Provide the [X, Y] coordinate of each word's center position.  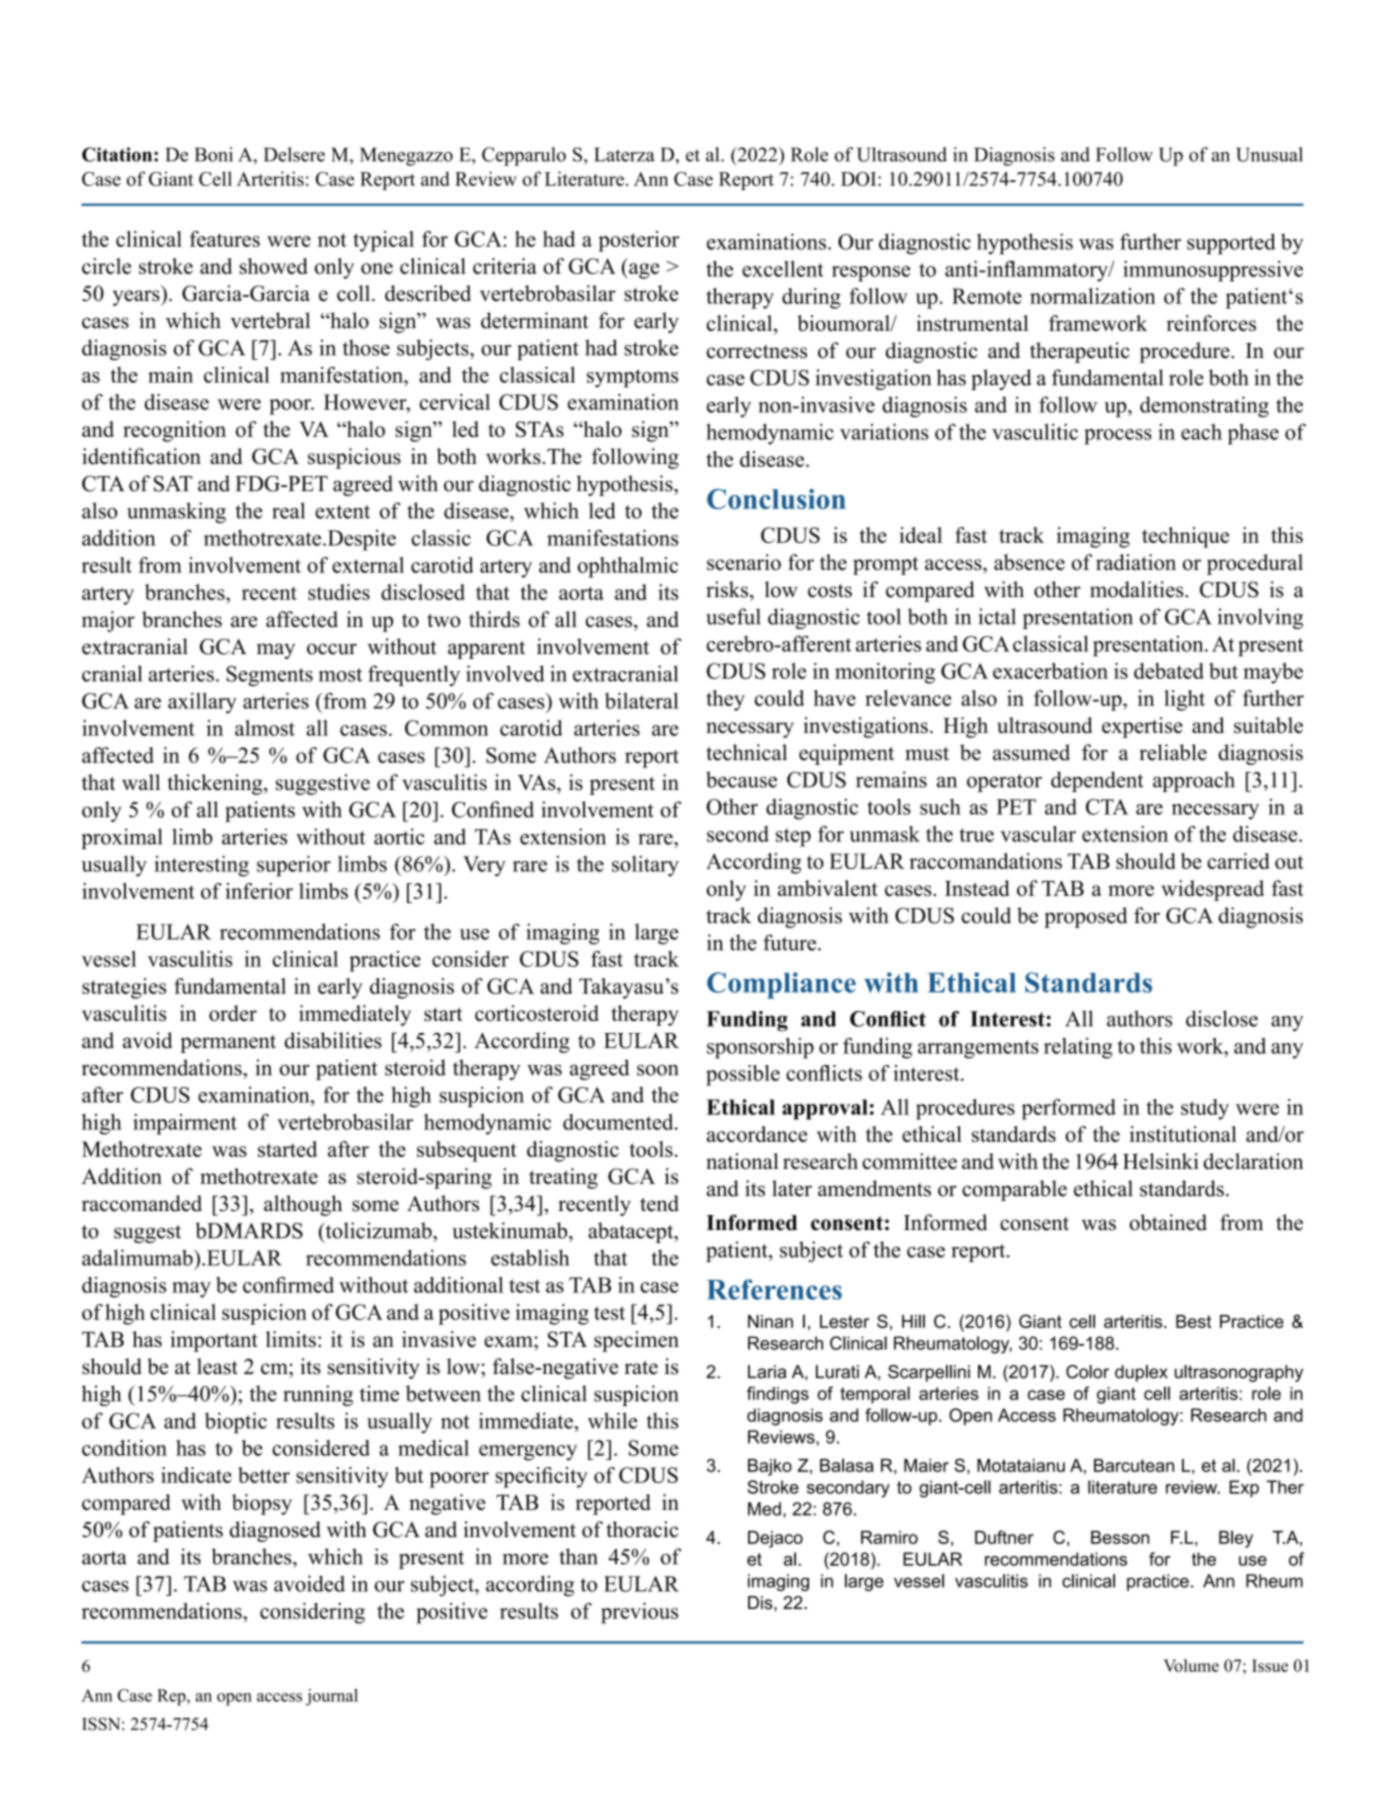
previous [639, 1613]
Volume [1191, 1665]
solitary [645, 866]
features [225, 239]
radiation [1136, 562]
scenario [744, 562]
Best [1193, 1321]
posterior [638, 241]
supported [1231, 243]
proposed [1085, 917]
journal [332, 1697]
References [774, 1289]
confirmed [288, 1285]
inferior [259, 891]
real [288, 510]
